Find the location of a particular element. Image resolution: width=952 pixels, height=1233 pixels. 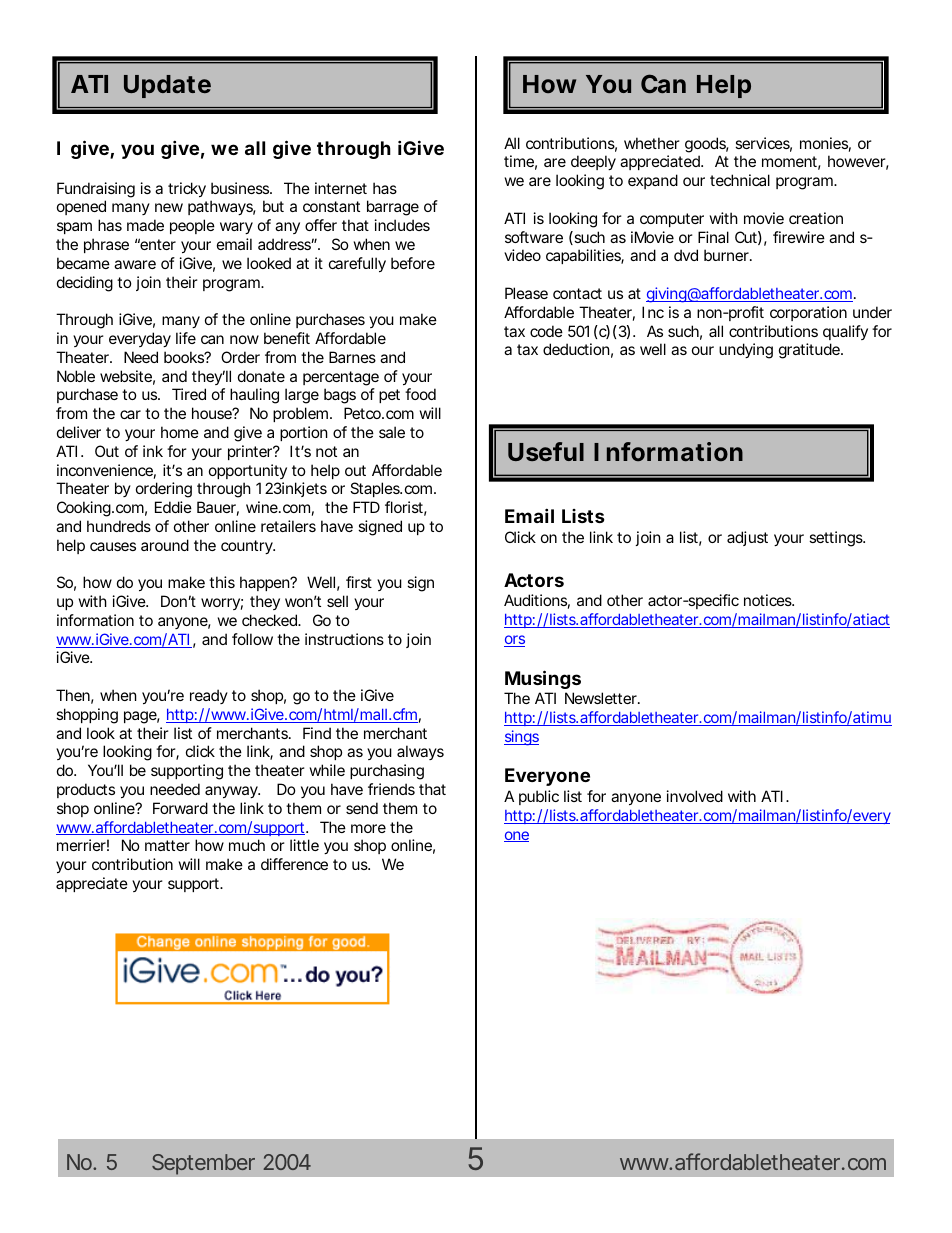

moment is located at coordinates (791, 163).
